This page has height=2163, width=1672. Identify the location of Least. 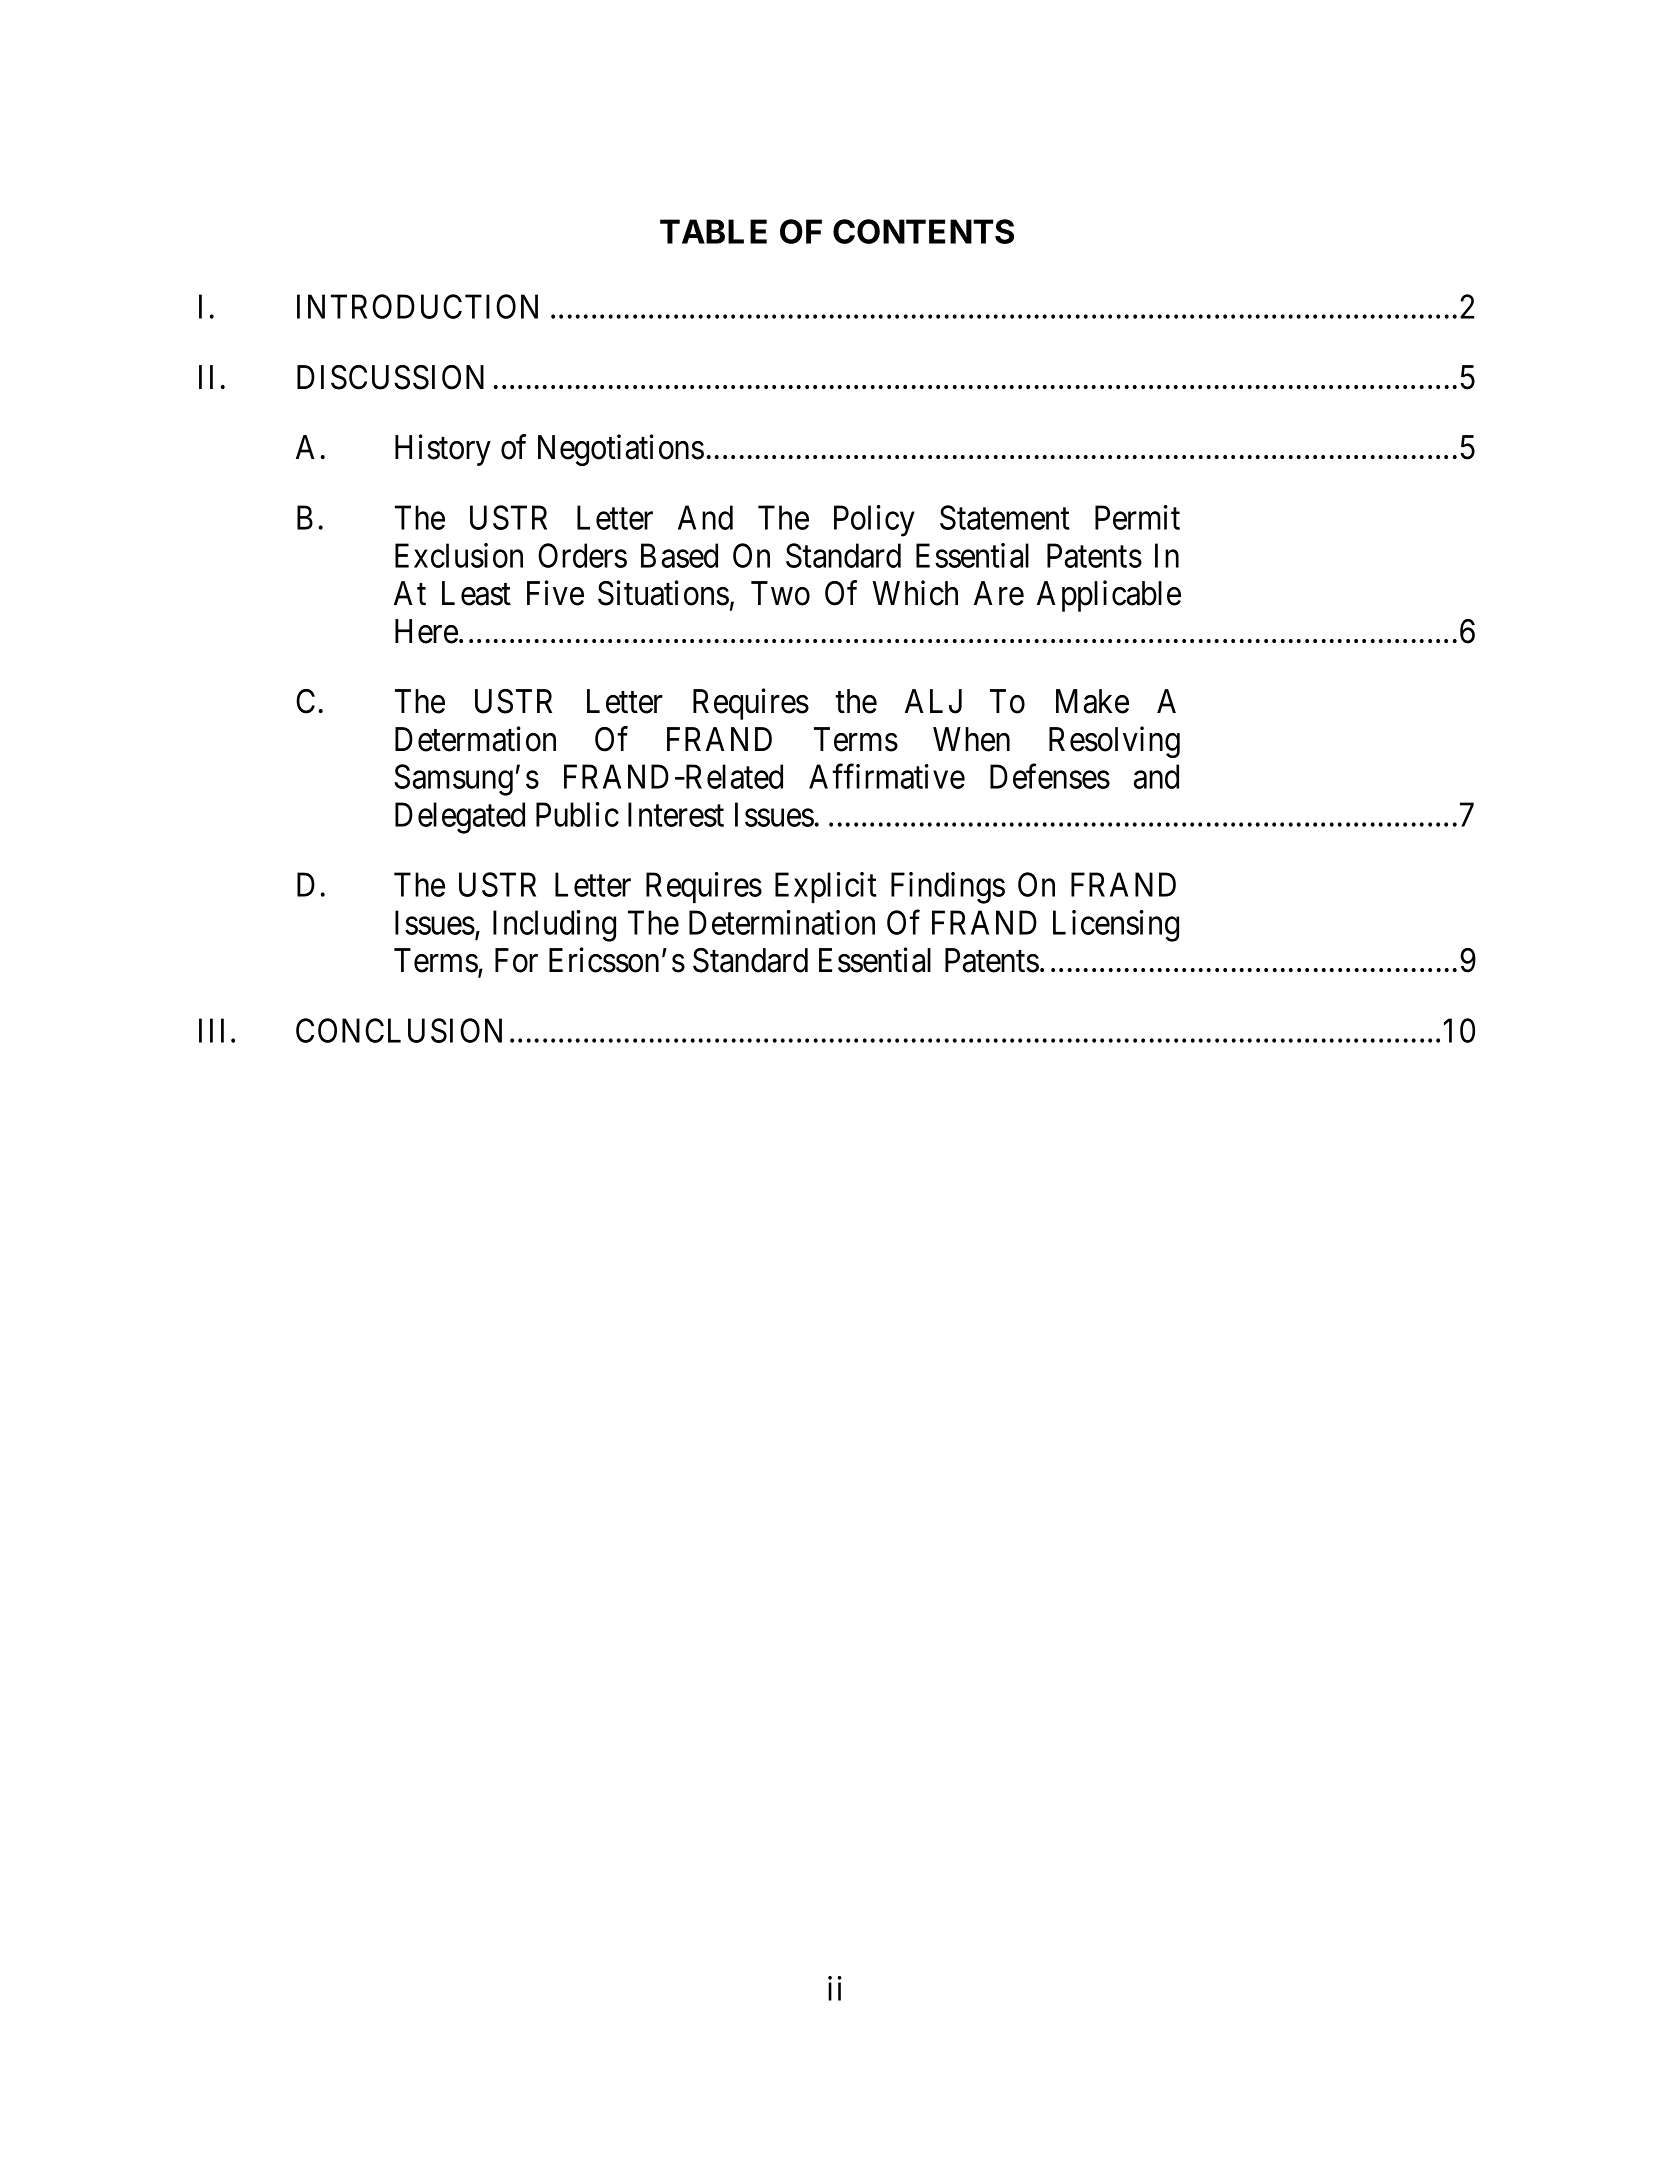
(476, 593).
